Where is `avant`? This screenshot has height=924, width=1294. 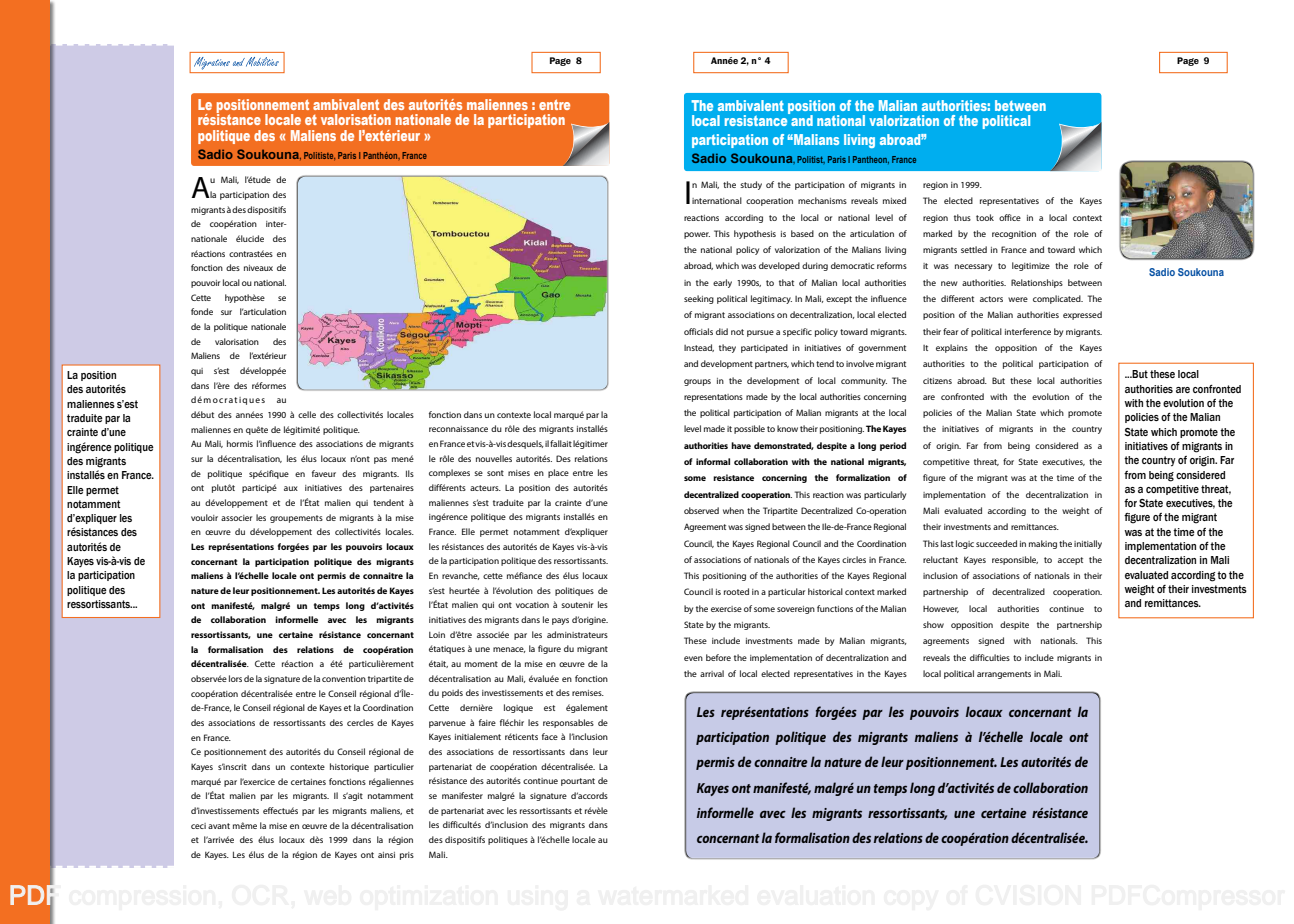
avant is located at coordinates (219, 826).
